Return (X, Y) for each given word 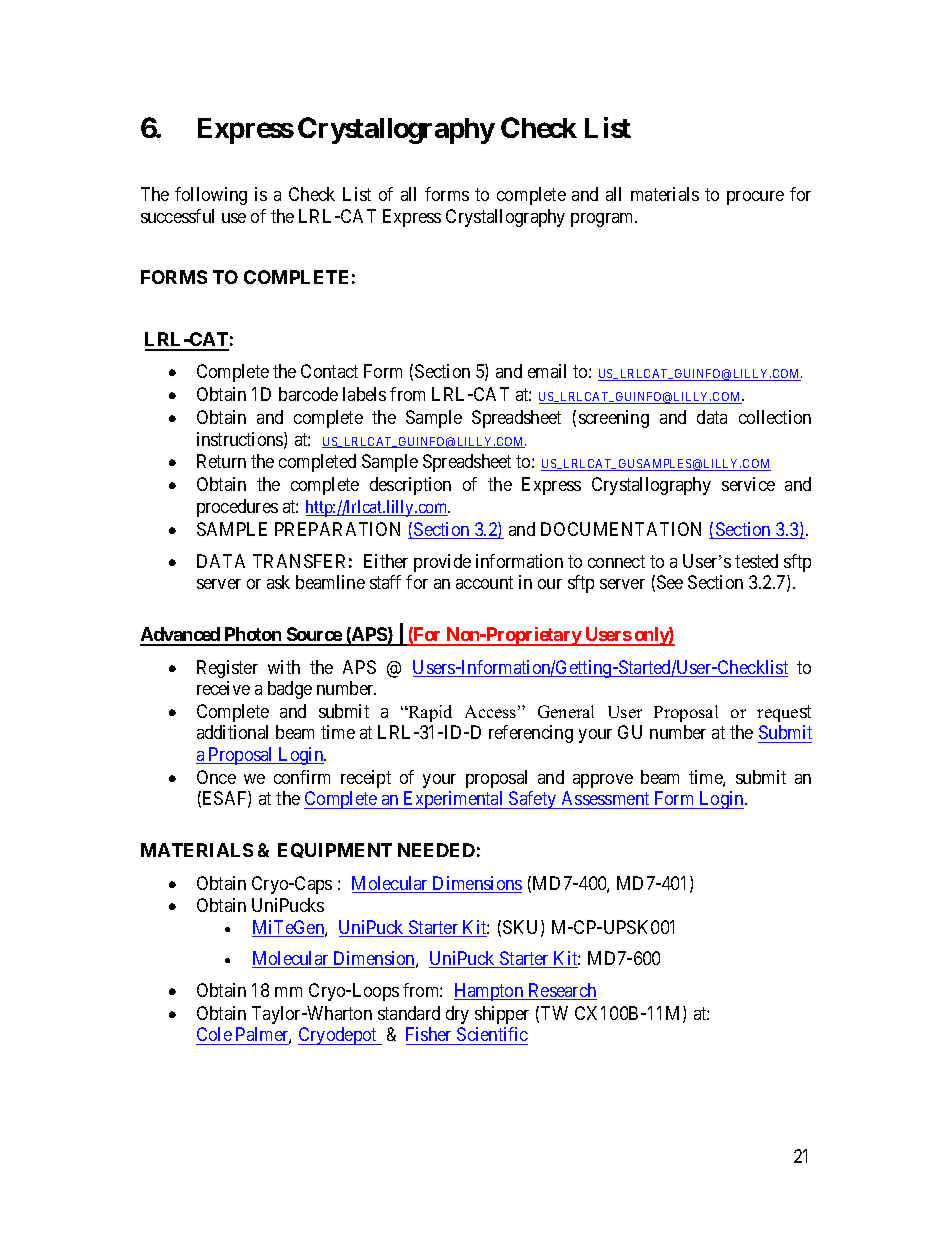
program (604, 220)
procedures (237, 508)
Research (561, 991)
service (748, 484)
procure (755, 198)
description (410, 486)
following (211, 196)
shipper (502, 1015)
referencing (531, 734)
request (784, 713)
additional (232, 732)
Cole (214, 1036)
